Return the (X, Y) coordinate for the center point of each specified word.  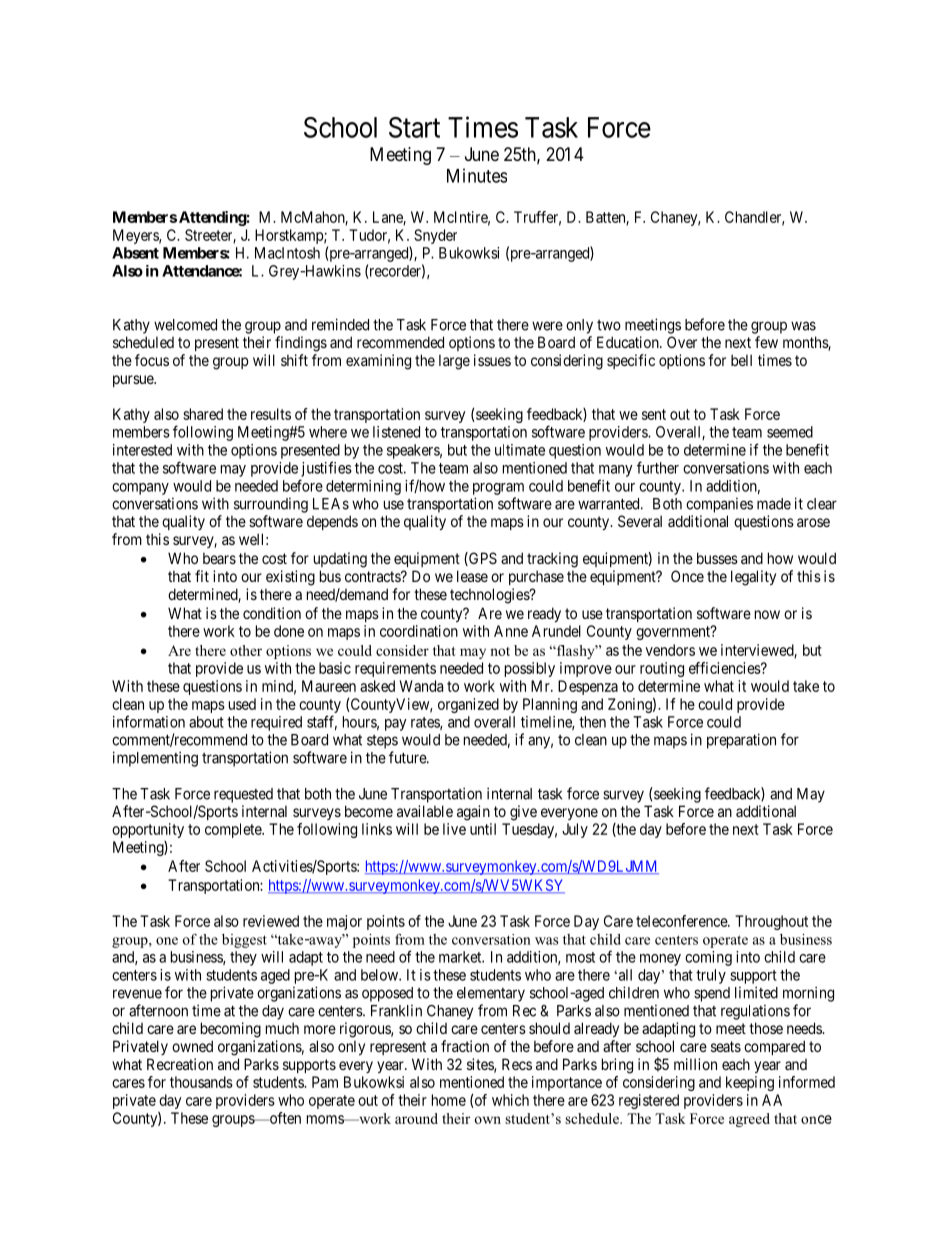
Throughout (771, 922)
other (246, 650)
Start (414, 127)
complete (234, 830)
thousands (201, 1082)
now (767, 614)
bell (741, 360)
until (483, 829)
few (766, 342)
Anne (511, 631)
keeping (750, 1083)
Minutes (477, 175)
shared (203, 414)
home (449, 1100)
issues (492, 360)
